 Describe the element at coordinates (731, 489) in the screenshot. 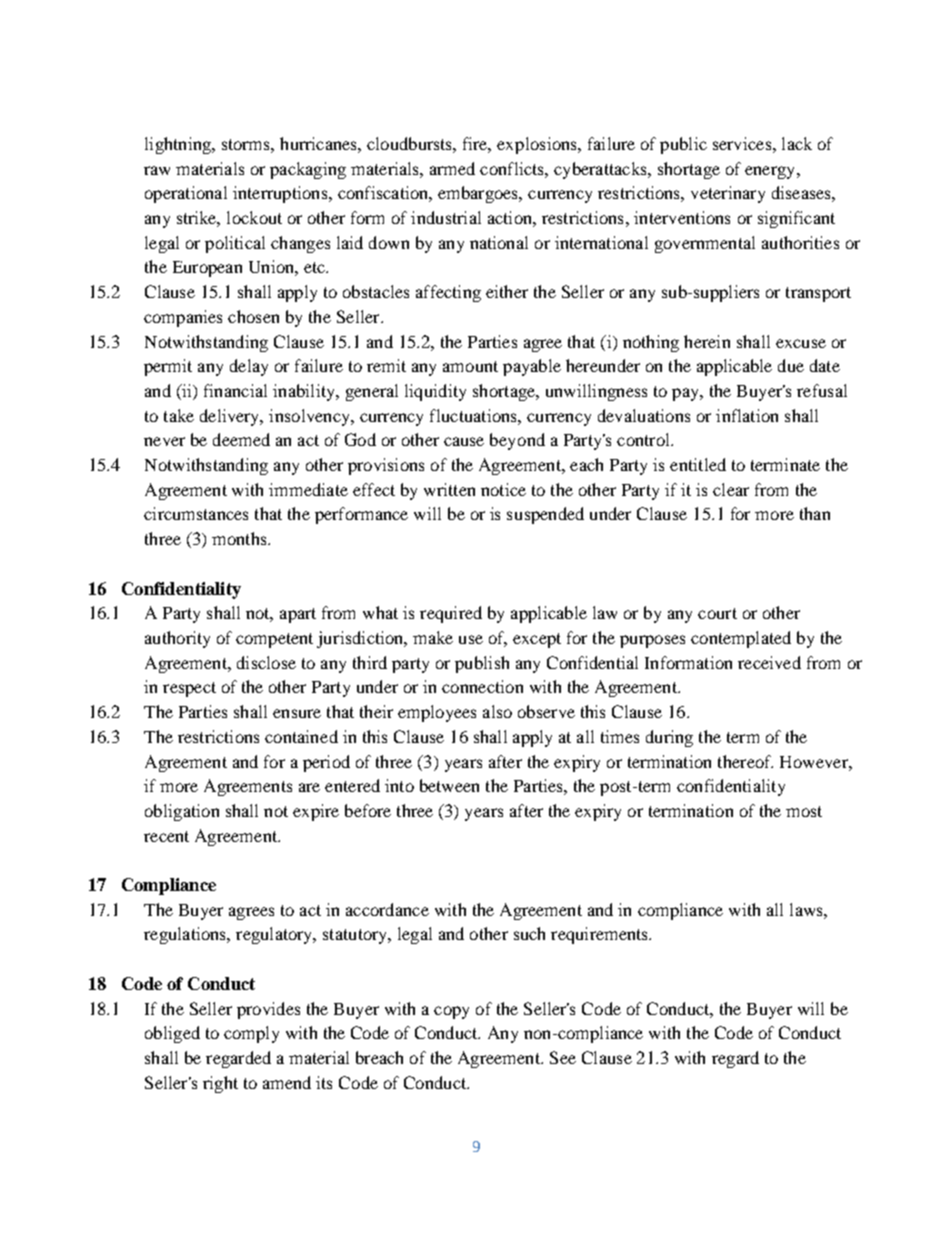

I see `clear` at that location.
